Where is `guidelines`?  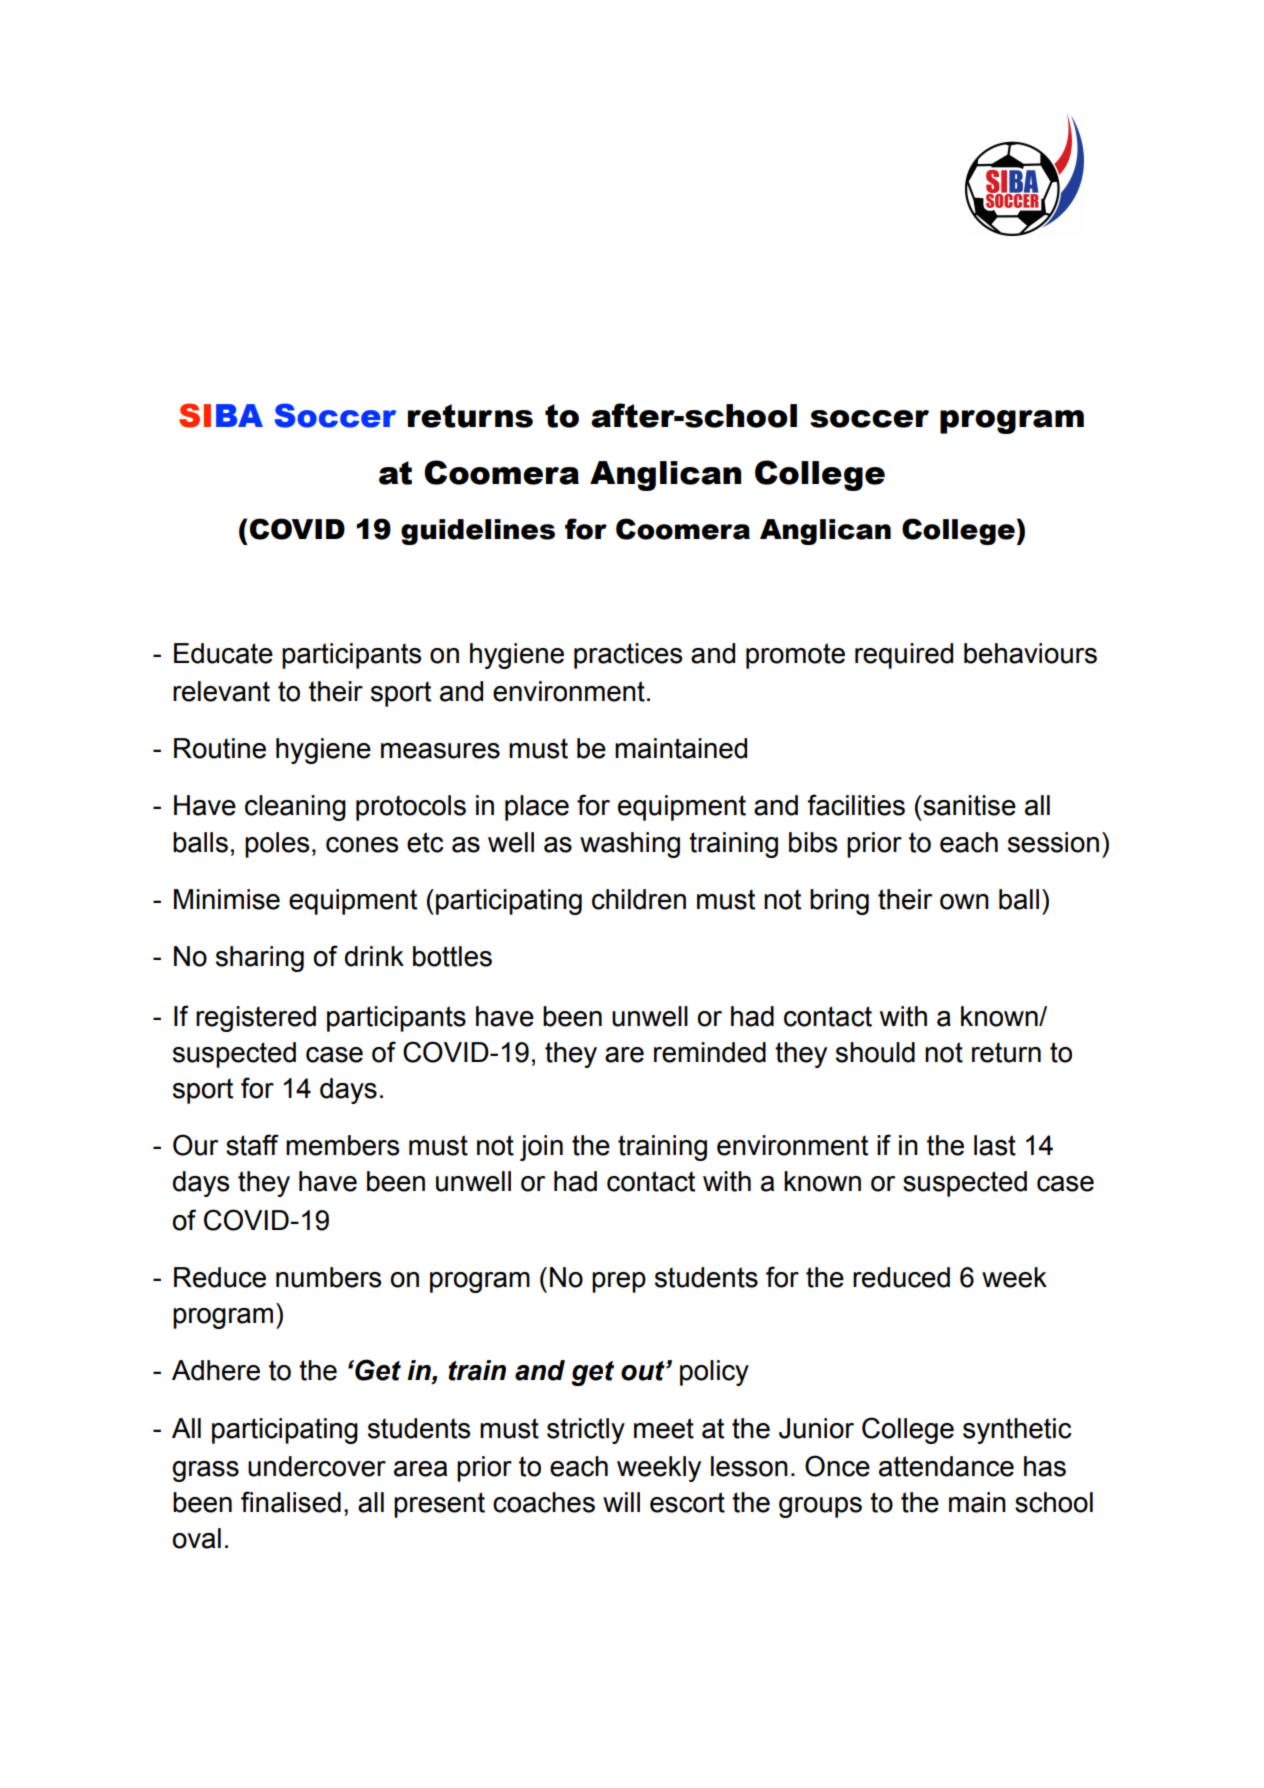 guidelines is located at coordinates (478, 532).
